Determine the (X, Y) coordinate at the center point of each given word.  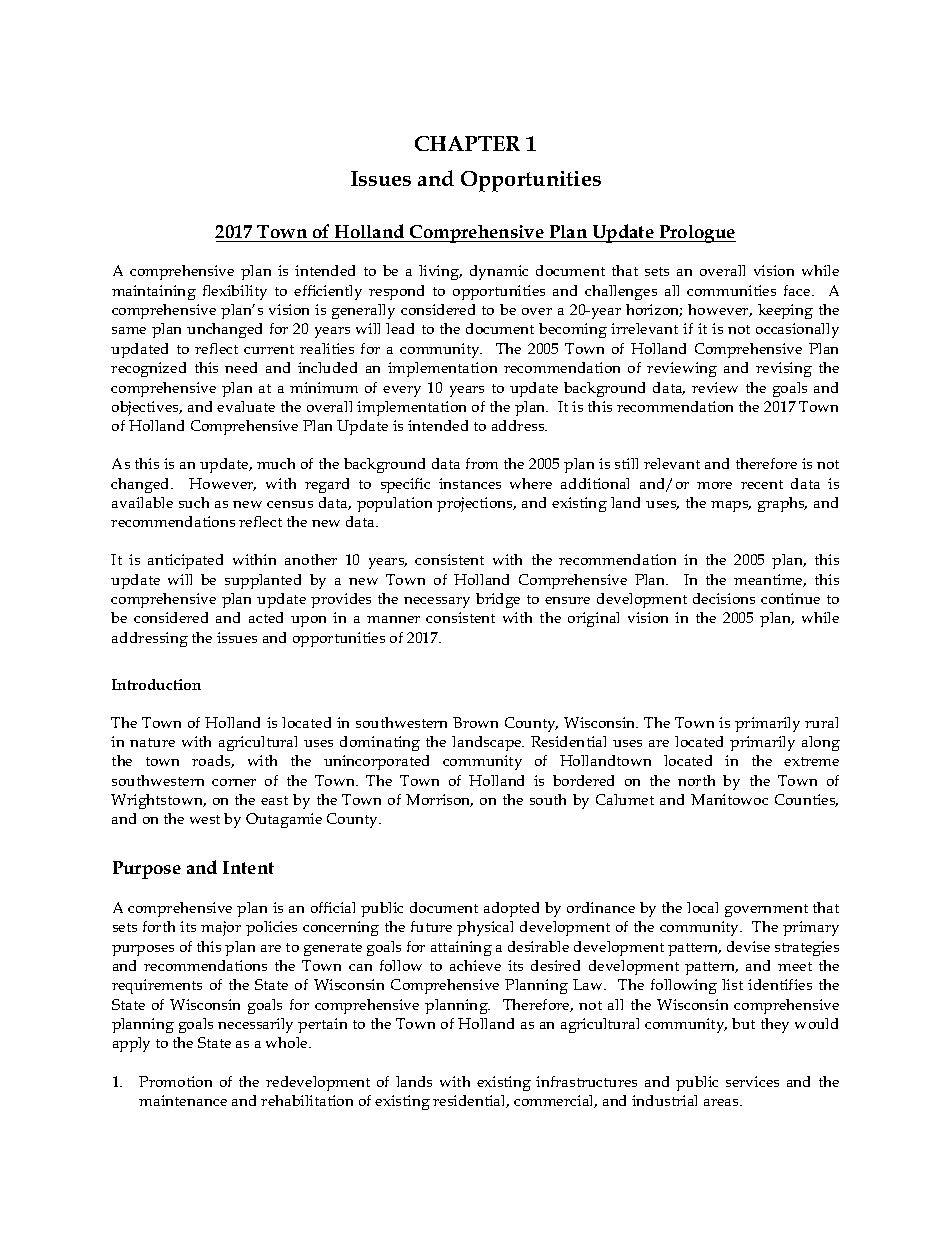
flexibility (235, 292)
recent (762, 484)
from (482, 463)
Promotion (175, 1081)
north (696, 780)
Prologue (696, 234)
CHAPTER (467, 143)
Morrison (439, 800)
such (194, 502)
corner (234, 782)
